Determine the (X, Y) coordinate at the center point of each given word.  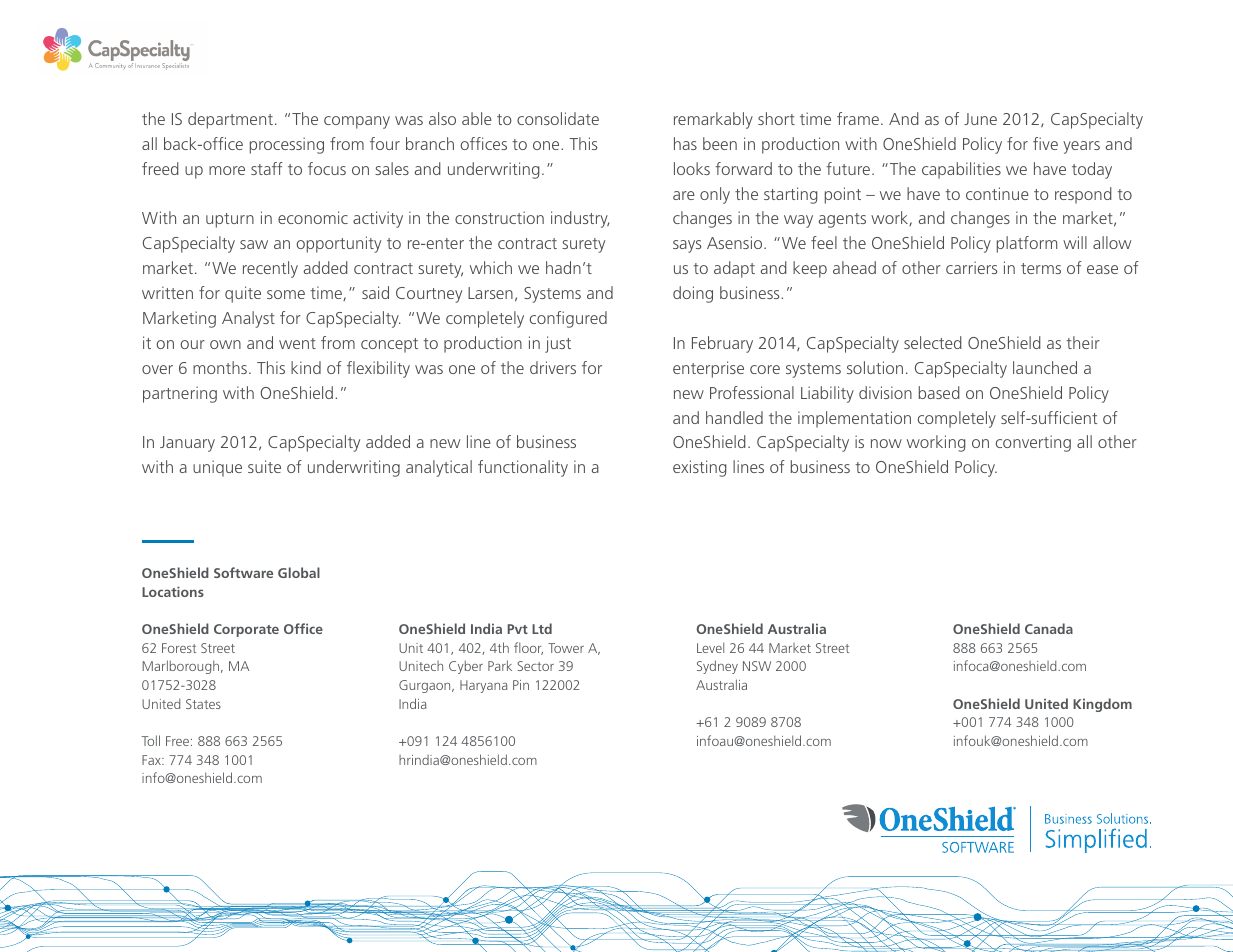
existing (700, 468)
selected (933, 342)
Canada (1049, 628)
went (297, 343)
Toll (151, 740)
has (685, 143)
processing (287, 145)
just (558, 344)
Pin (521, 685)
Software (243, 572)
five (1045, 143)
